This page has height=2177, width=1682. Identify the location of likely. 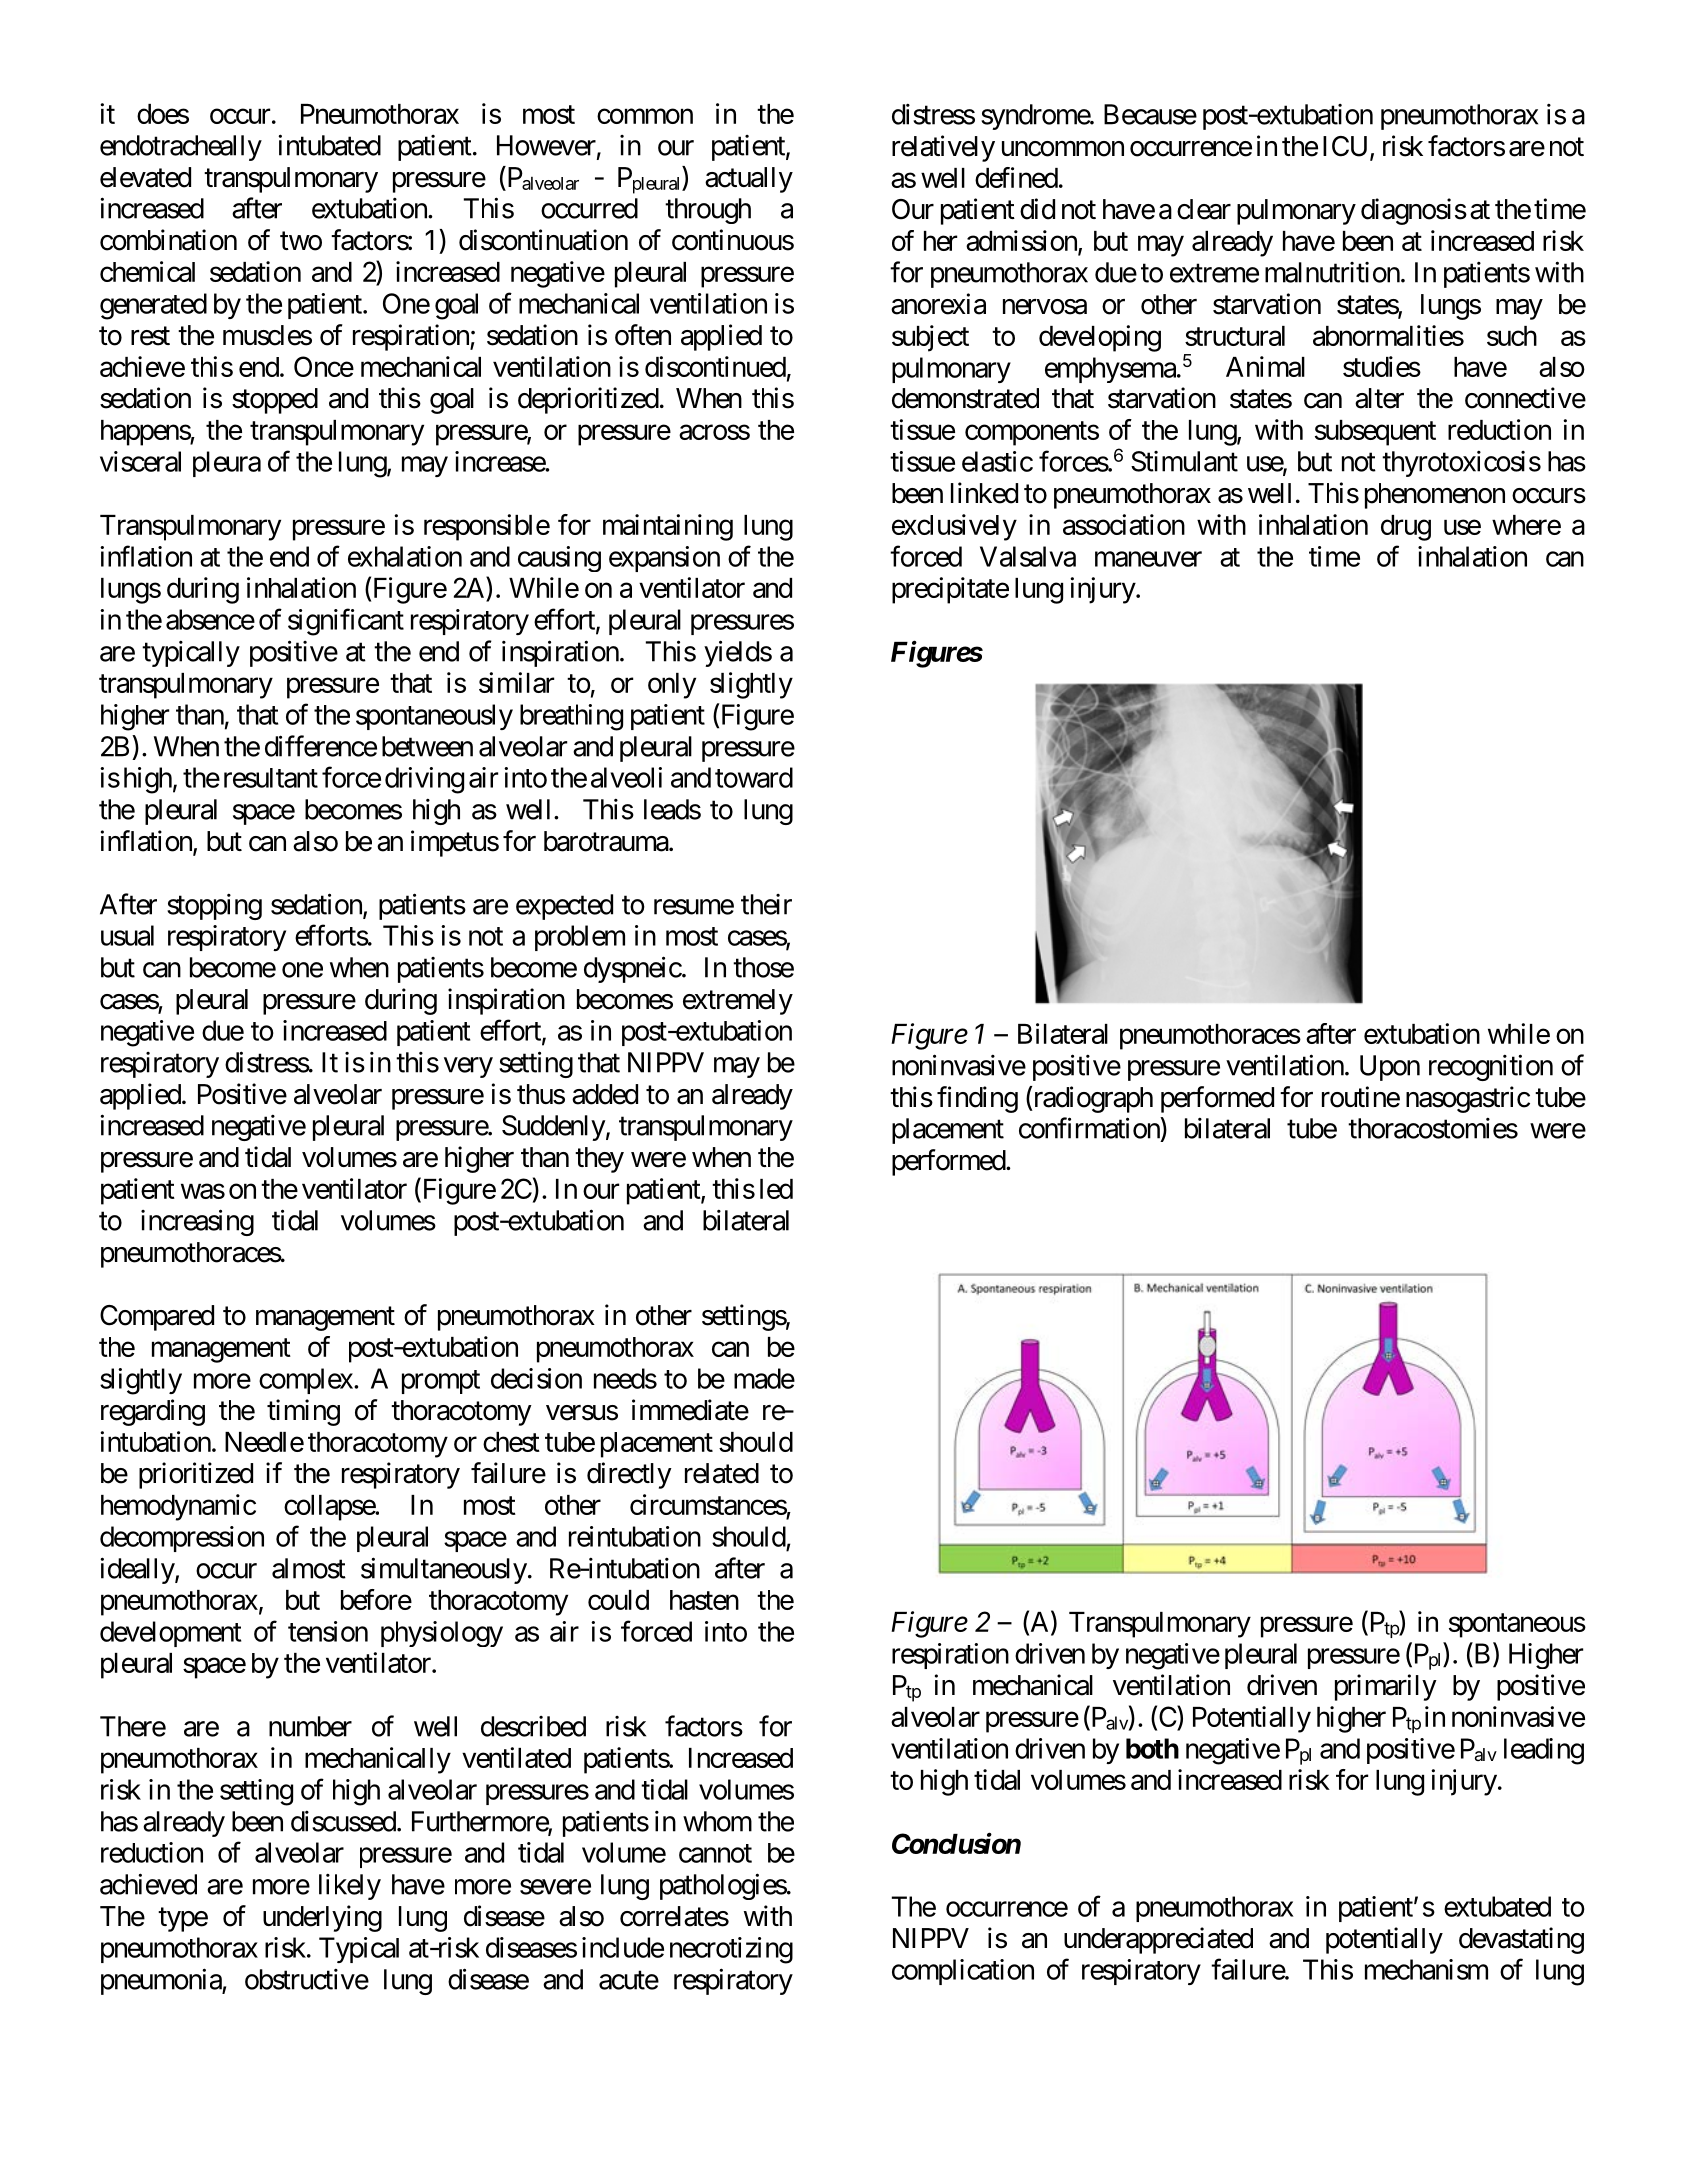
(350, 1887).
